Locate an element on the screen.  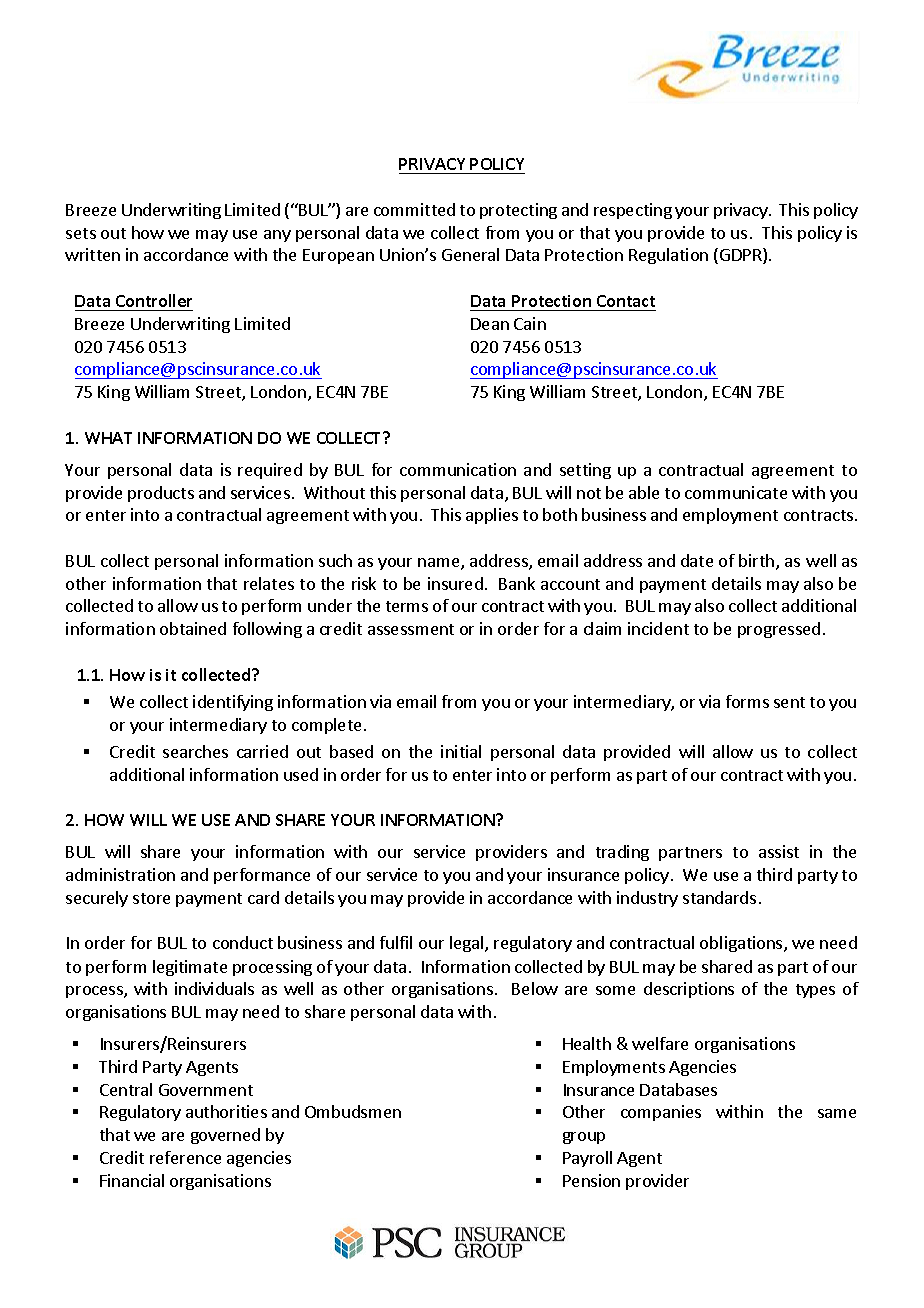
forms is located at coordinates (747, 701).
